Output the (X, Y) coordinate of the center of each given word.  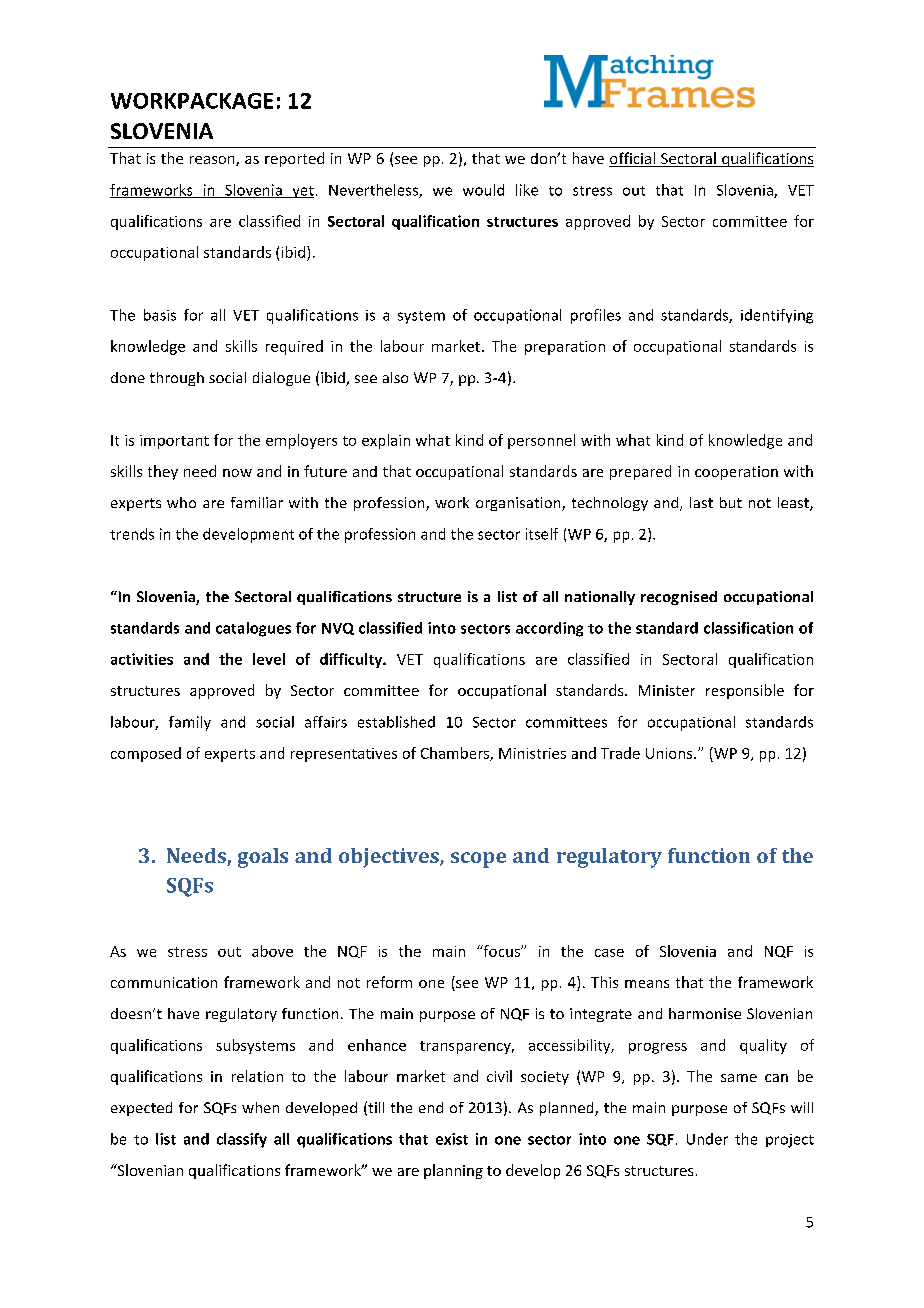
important (174, 442)
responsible (745, 691)
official (633, 159)
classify (242, 1140)
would (483, 190)
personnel (541, 441)
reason (213, 161)
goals (263, 858)
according (549, 629)
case (609, 953)
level (269, 659)
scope (478, 860)
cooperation (736, 473)
